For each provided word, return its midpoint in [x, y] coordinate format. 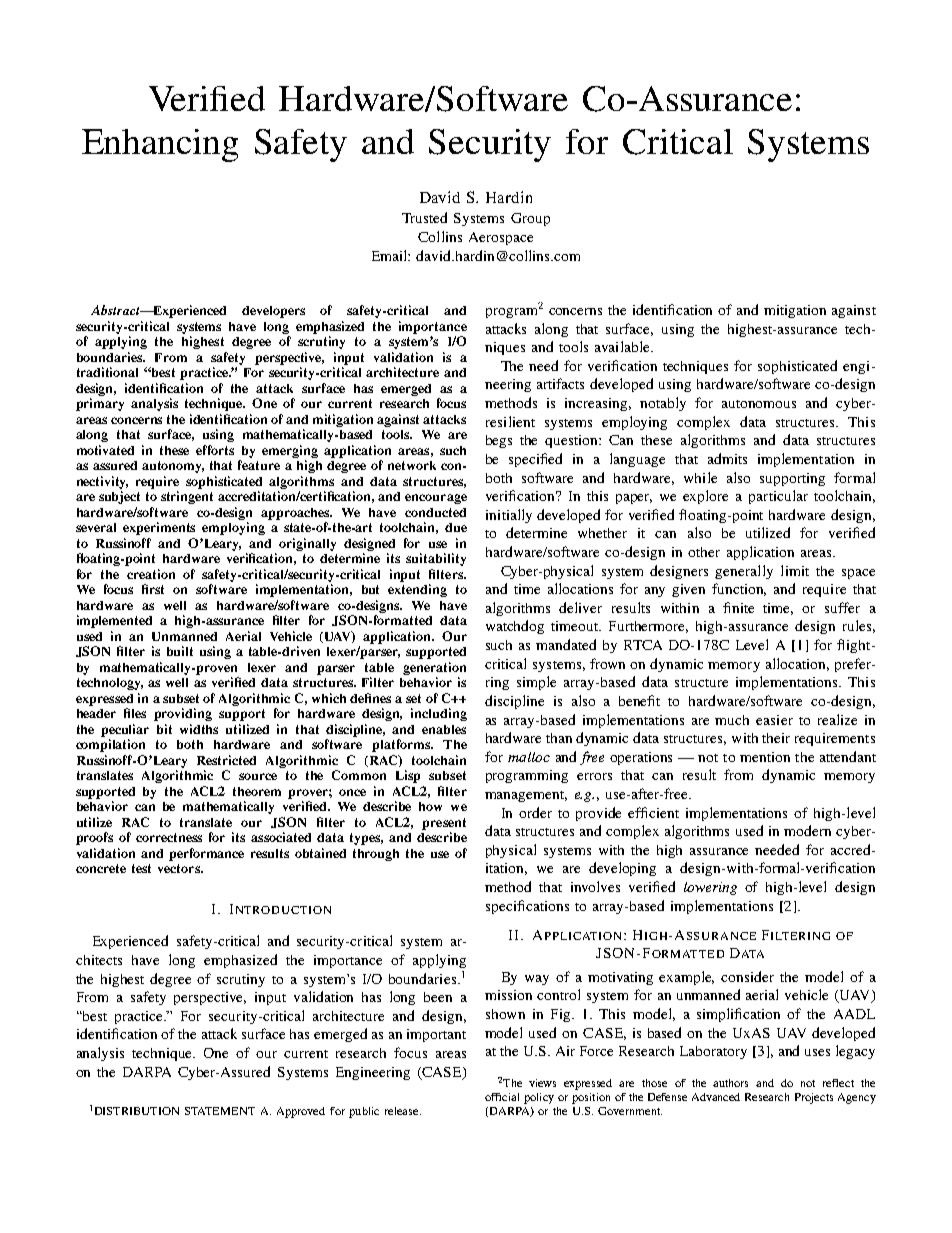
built [180, 651]
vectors [180, 868]
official [502, 1097]
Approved [301, 1112]
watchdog [515, 627]
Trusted [424, 217]
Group [530, 219]
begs [499, 441]
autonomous [759, 404]
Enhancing [160, 145]
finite [738, 607]
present [444, 824]
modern [807, 830]
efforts [215, 450]
